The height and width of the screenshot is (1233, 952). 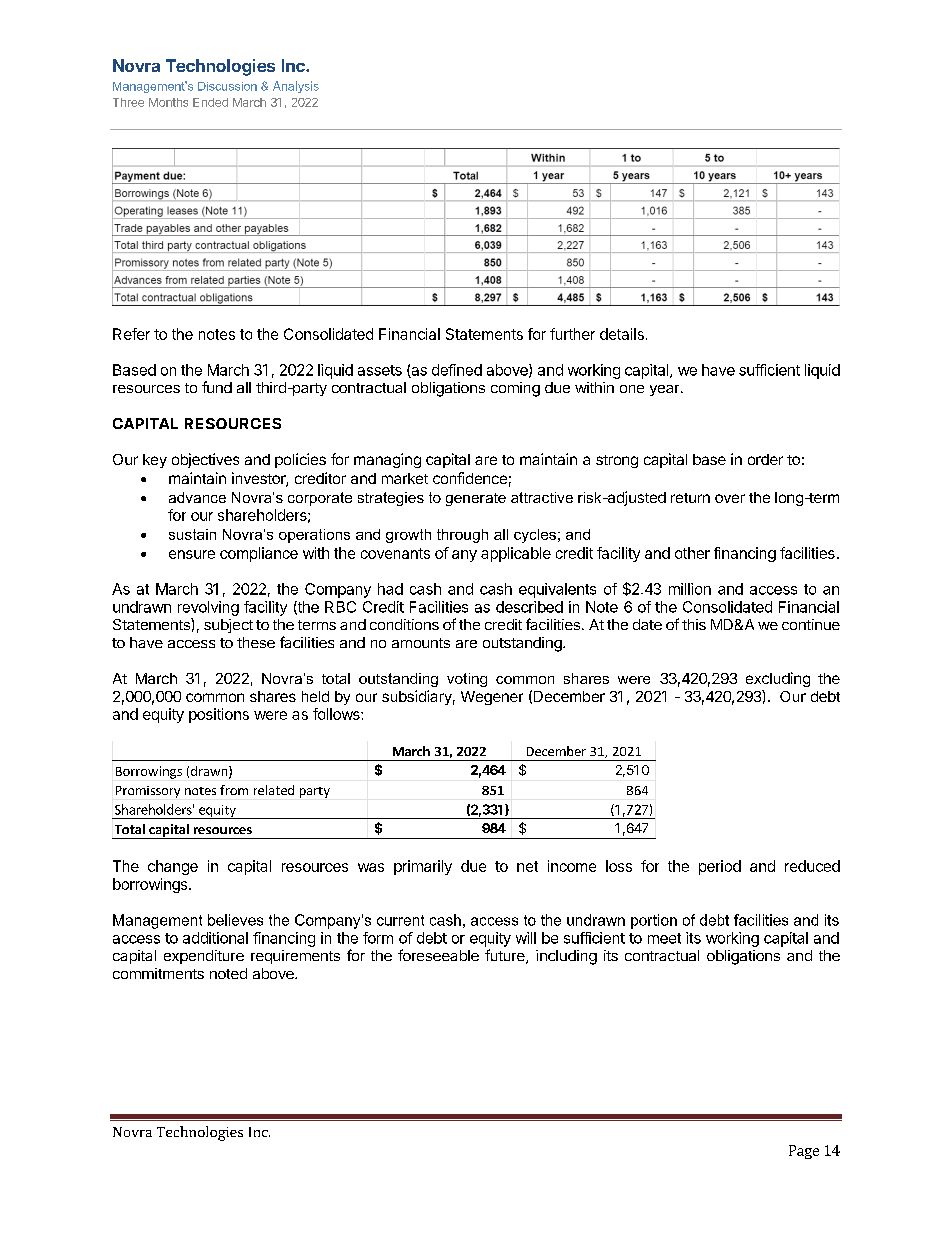 What do you see at coordinates (296, 87) in the screenshot?
I see `Analysis` at bounding box center [296, 87].
